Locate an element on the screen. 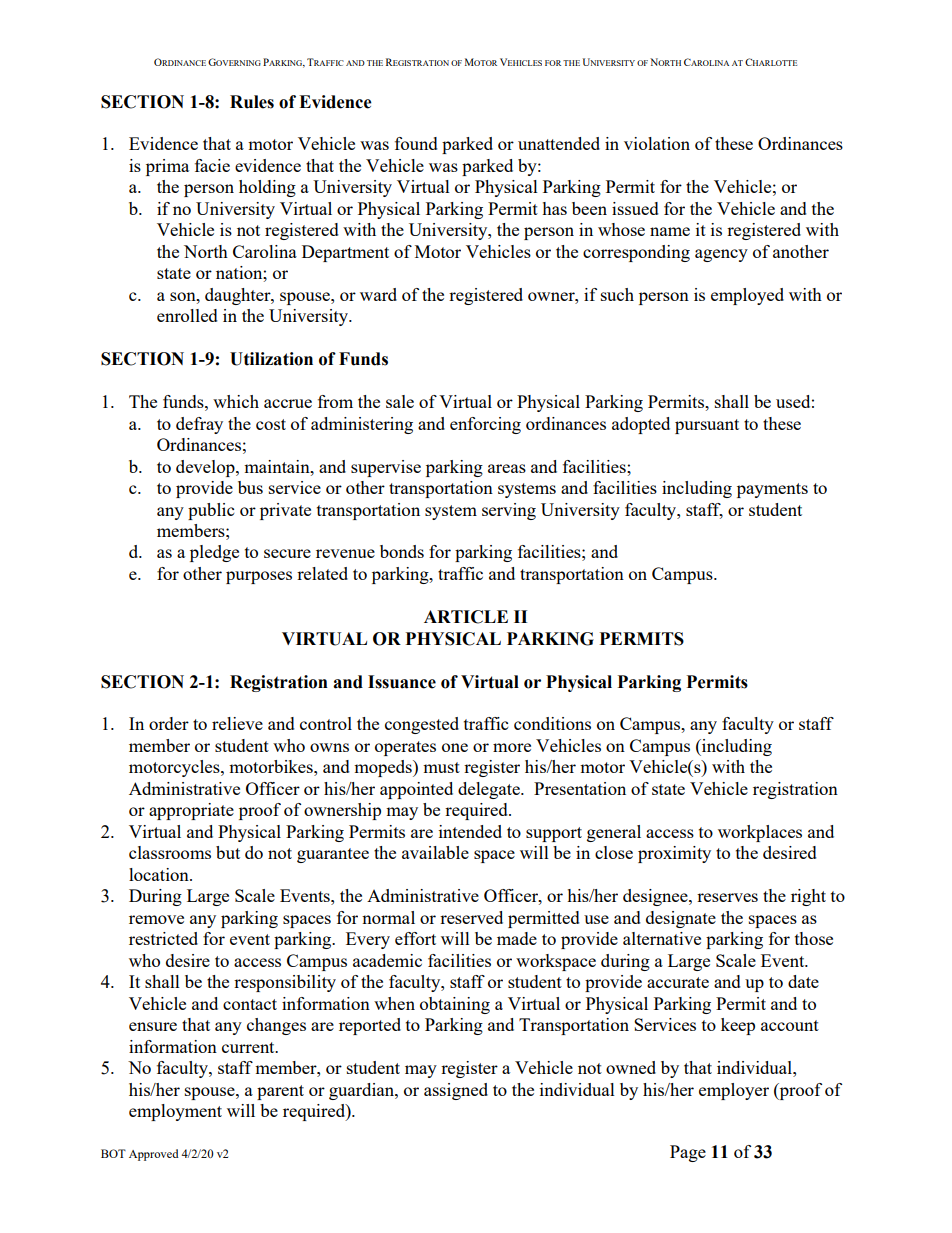  payments is located at coordinates (772, 490).
